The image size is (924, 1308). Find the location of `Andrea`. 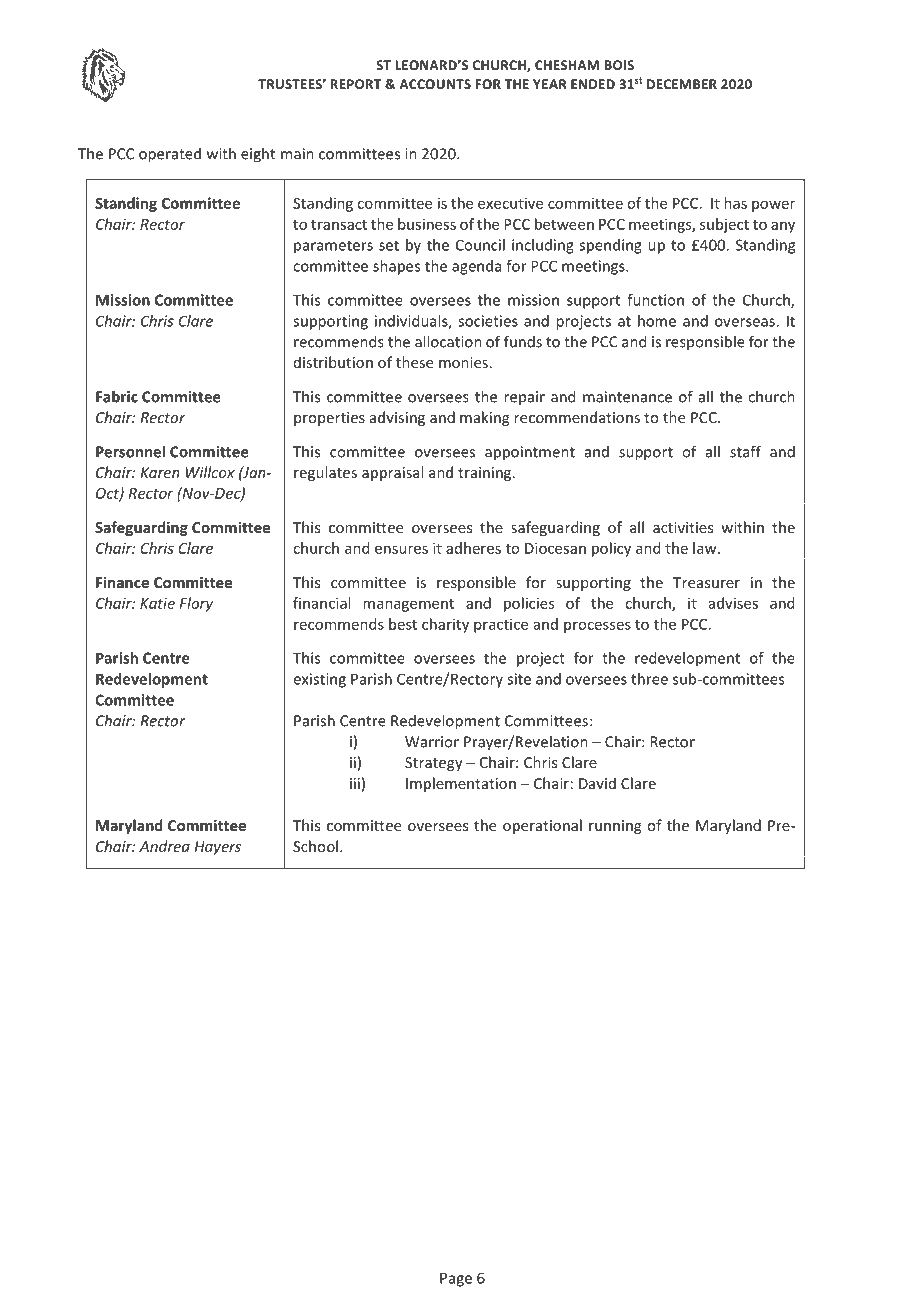

Andrea is located at coordinates (164, 846).
